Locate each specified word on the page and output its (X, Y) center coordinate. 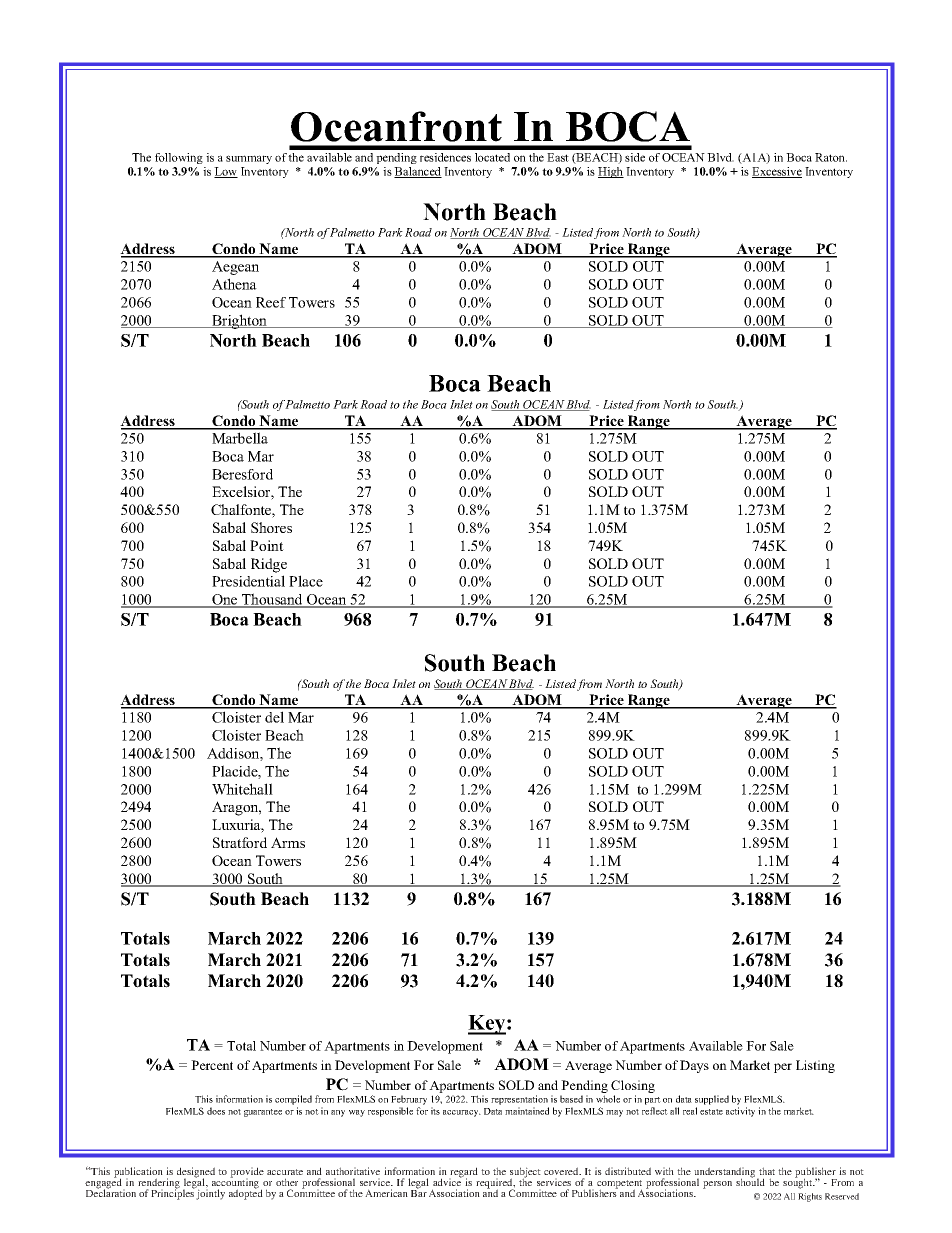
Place (306, 581)
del (274, 717)
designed (196, 1173)
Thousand (272, 600)
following (179, 158)
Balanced (418, 172)
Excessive (777, 172)
